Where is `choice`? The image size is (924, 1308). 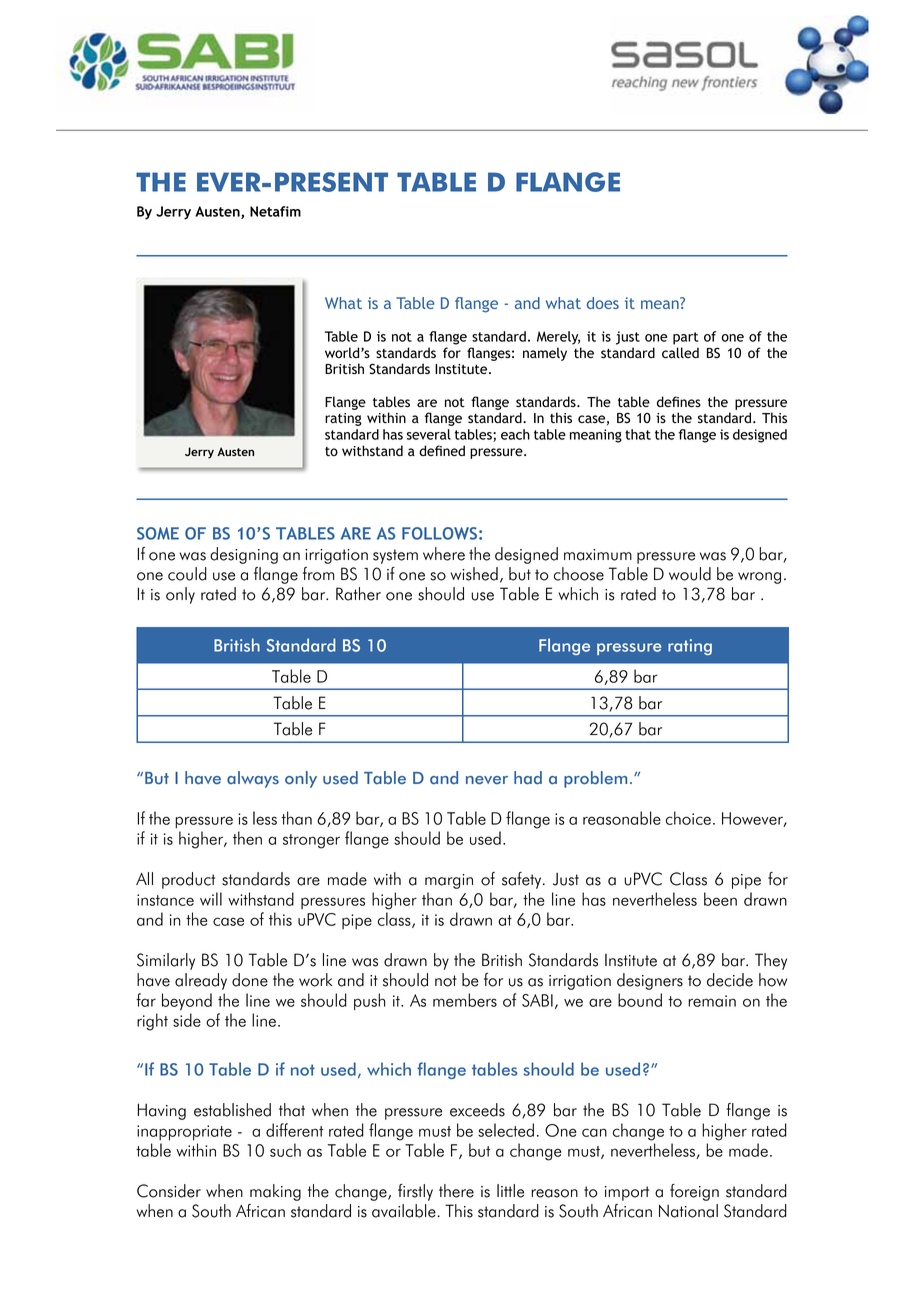 choice is located at coordinates (688, 818).
